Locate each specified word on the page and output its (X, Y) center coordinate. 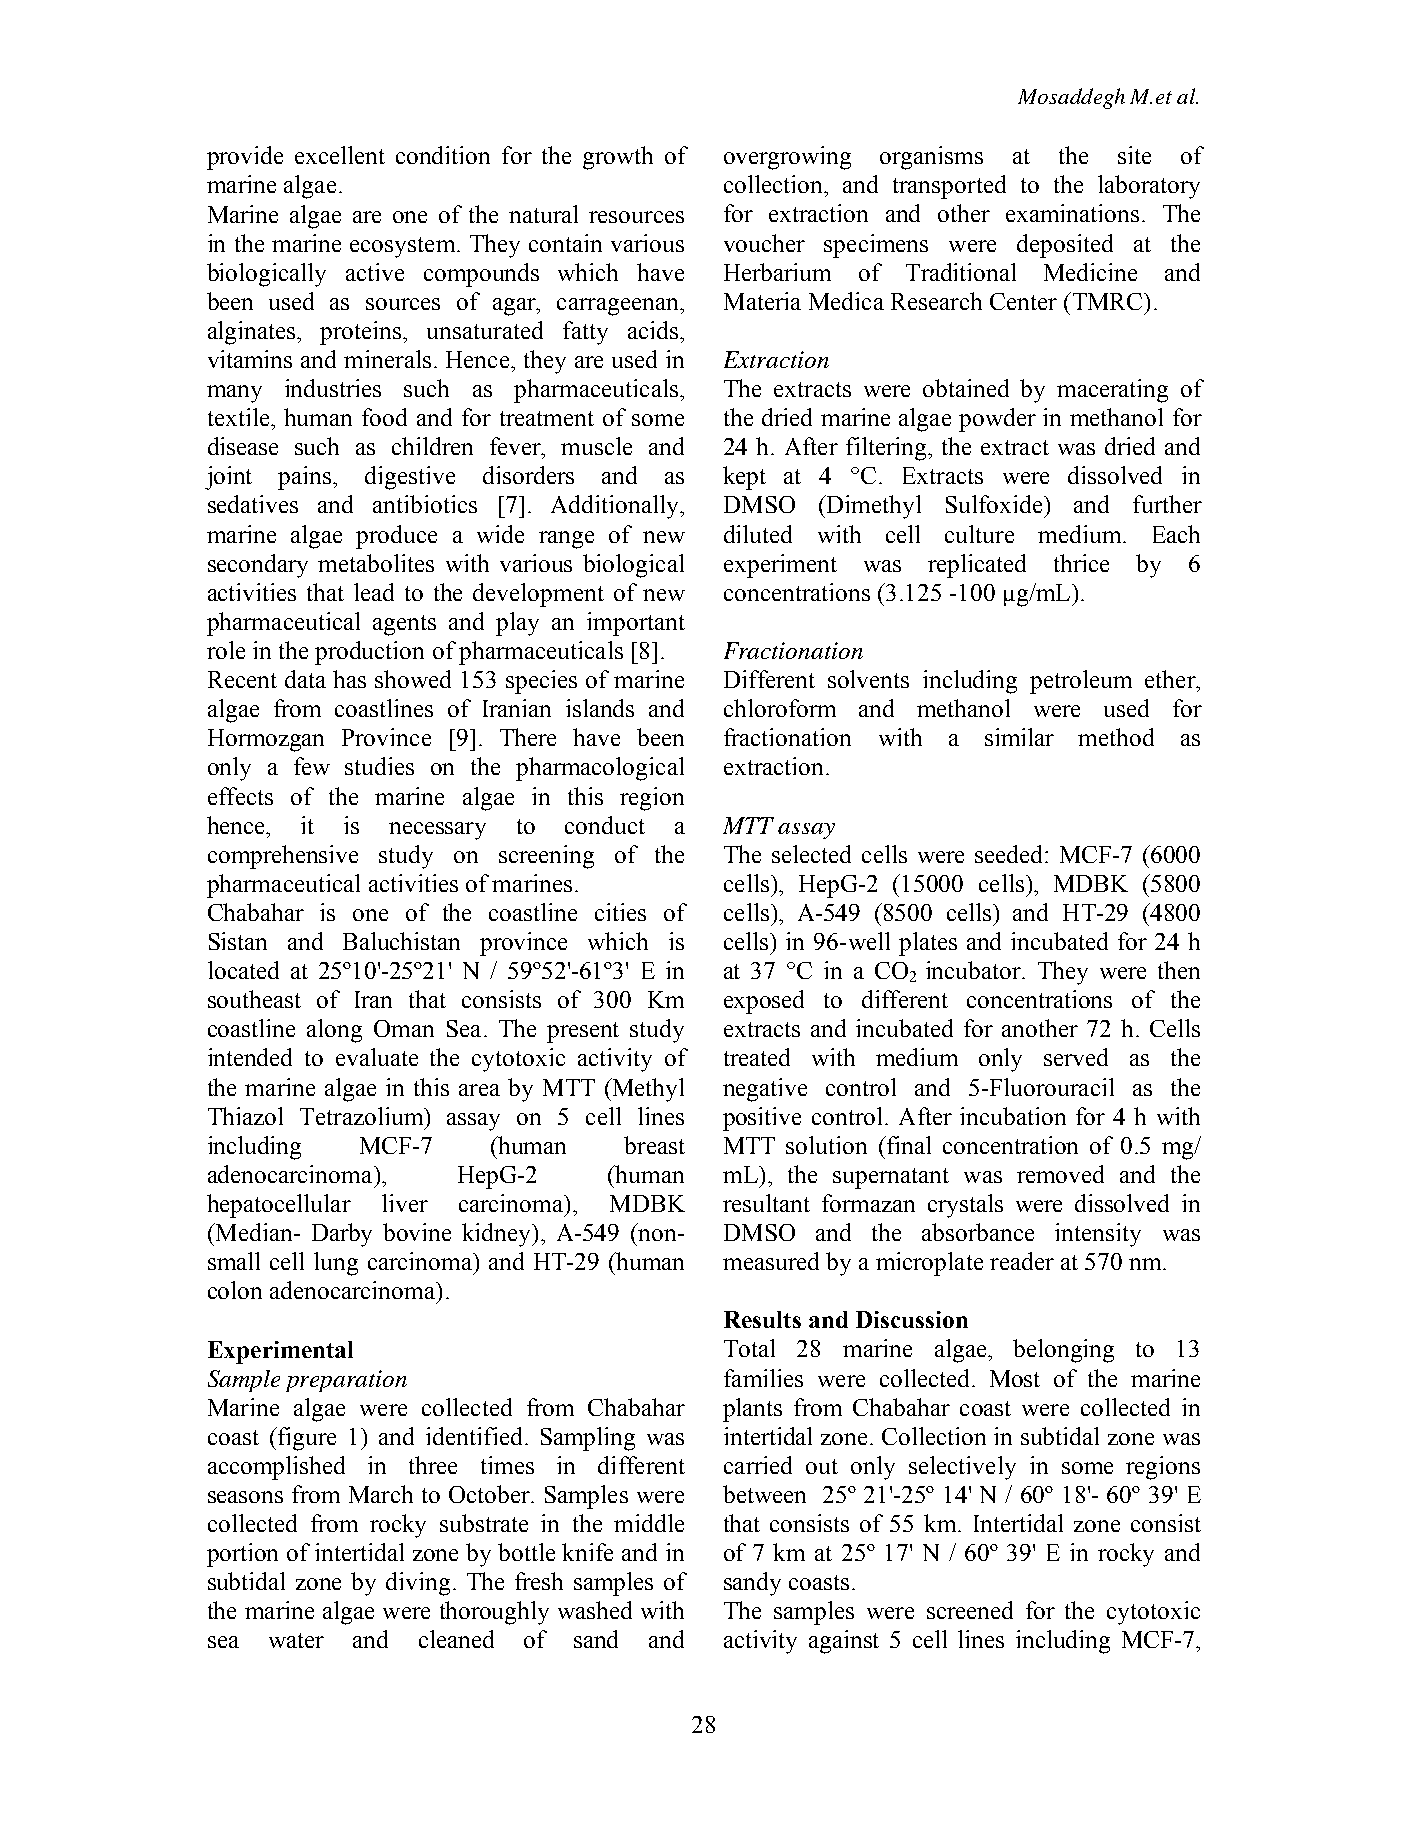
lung (336, 1264)
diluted (758, 534)
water (296, 1640)
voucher (764, 243)
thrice (1081, 563)
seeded (1010, 854)
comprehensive (283, 857)
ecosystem (404, 247)
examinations (1072, 213)
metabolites (376, 563)
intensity (1098, 1235)
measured (771, 1261)
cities (620, 912)
